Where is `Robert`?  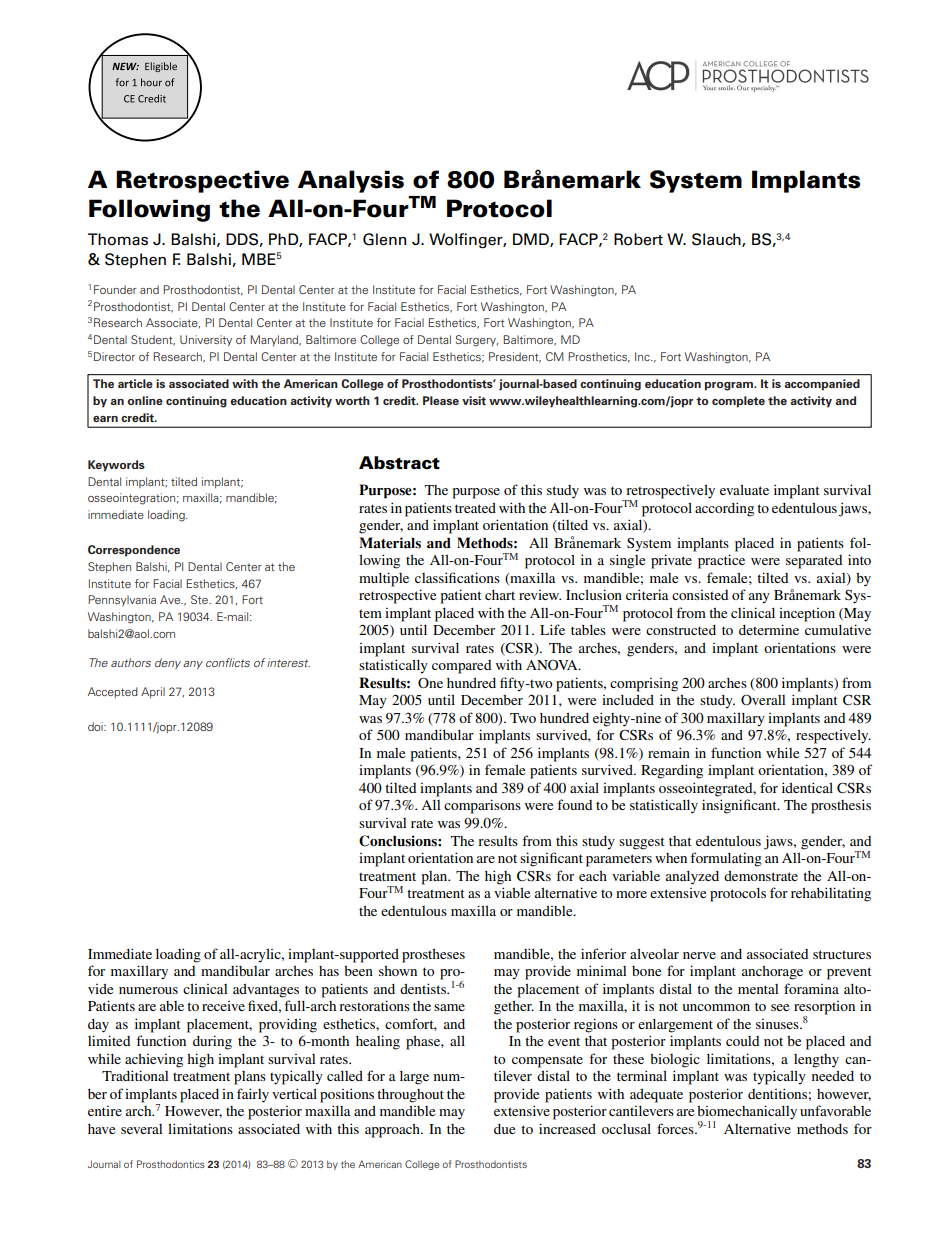
Robert is located at coordinates (638, 239).
